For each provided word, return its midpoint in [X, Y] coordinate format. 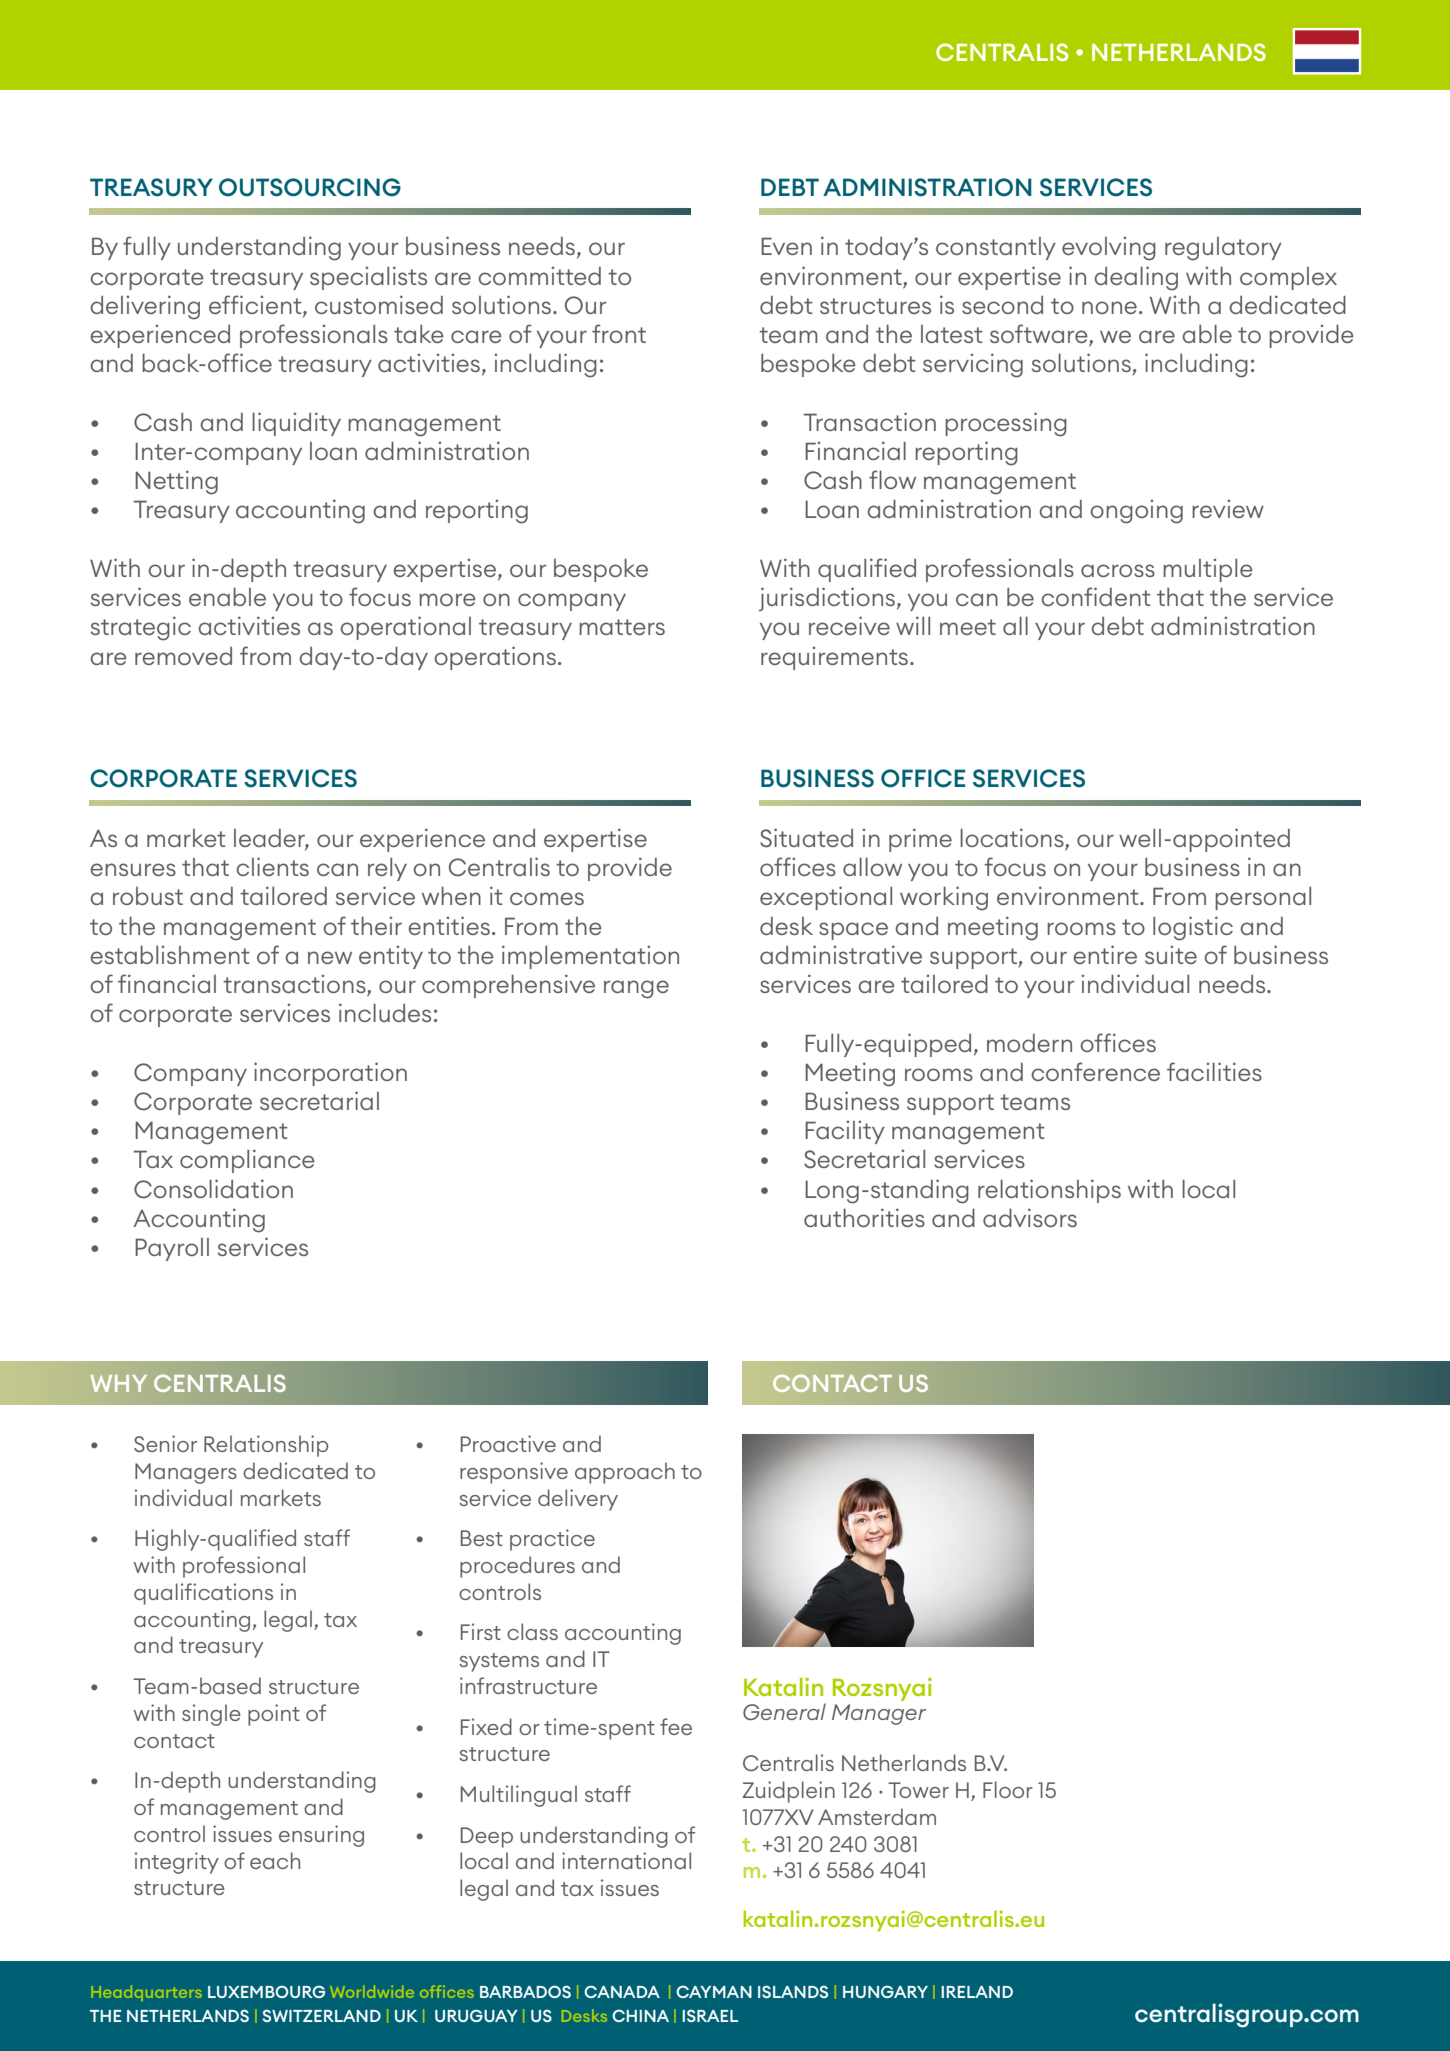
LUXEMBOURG [266, 1991]
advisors [1030, 1217]
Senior [165, 1443]
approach [625, 1473]
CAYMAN [714, 1991]
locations [1013, 839]
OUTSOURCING [310, 187]
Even [786, 246]
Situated [806, 838]
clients [272, 866]
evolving [1109, 249]
